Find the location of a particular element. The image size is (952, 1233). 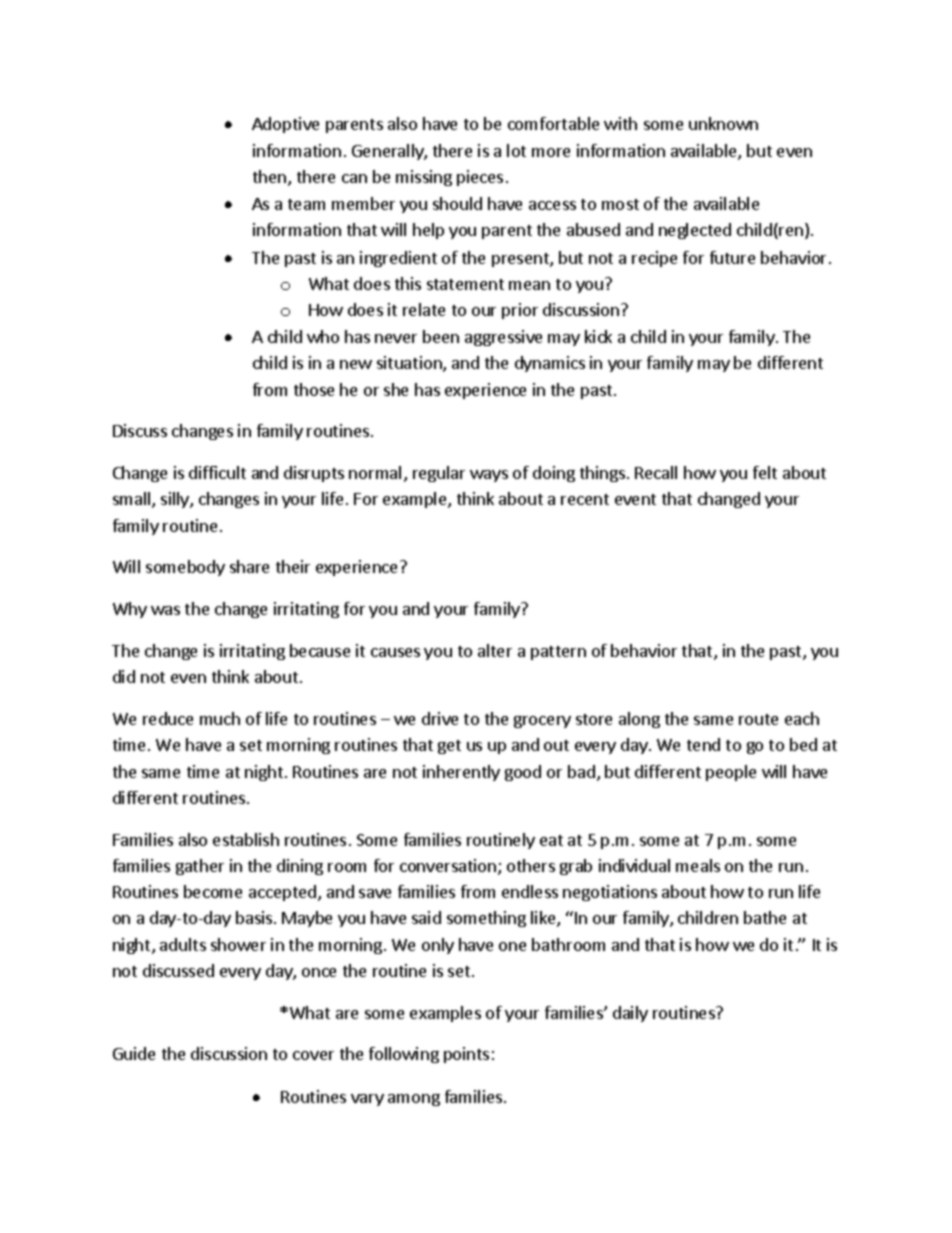

who is located at coordinates (323, 336).
